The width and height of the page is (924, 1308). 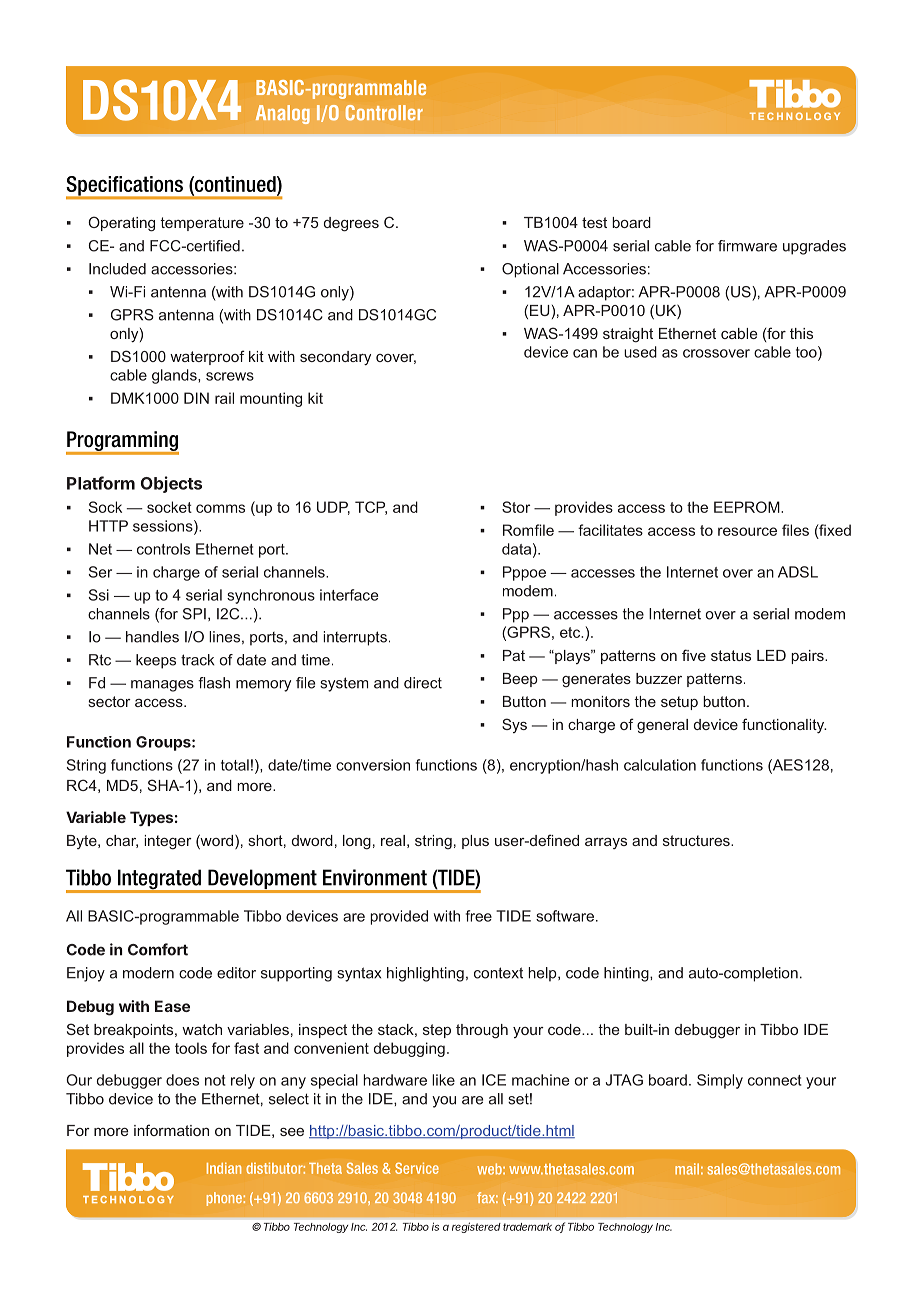 What do you see at coordinates (162, 686) in the page?
I see `manages` at bounding box center [162, 686].
